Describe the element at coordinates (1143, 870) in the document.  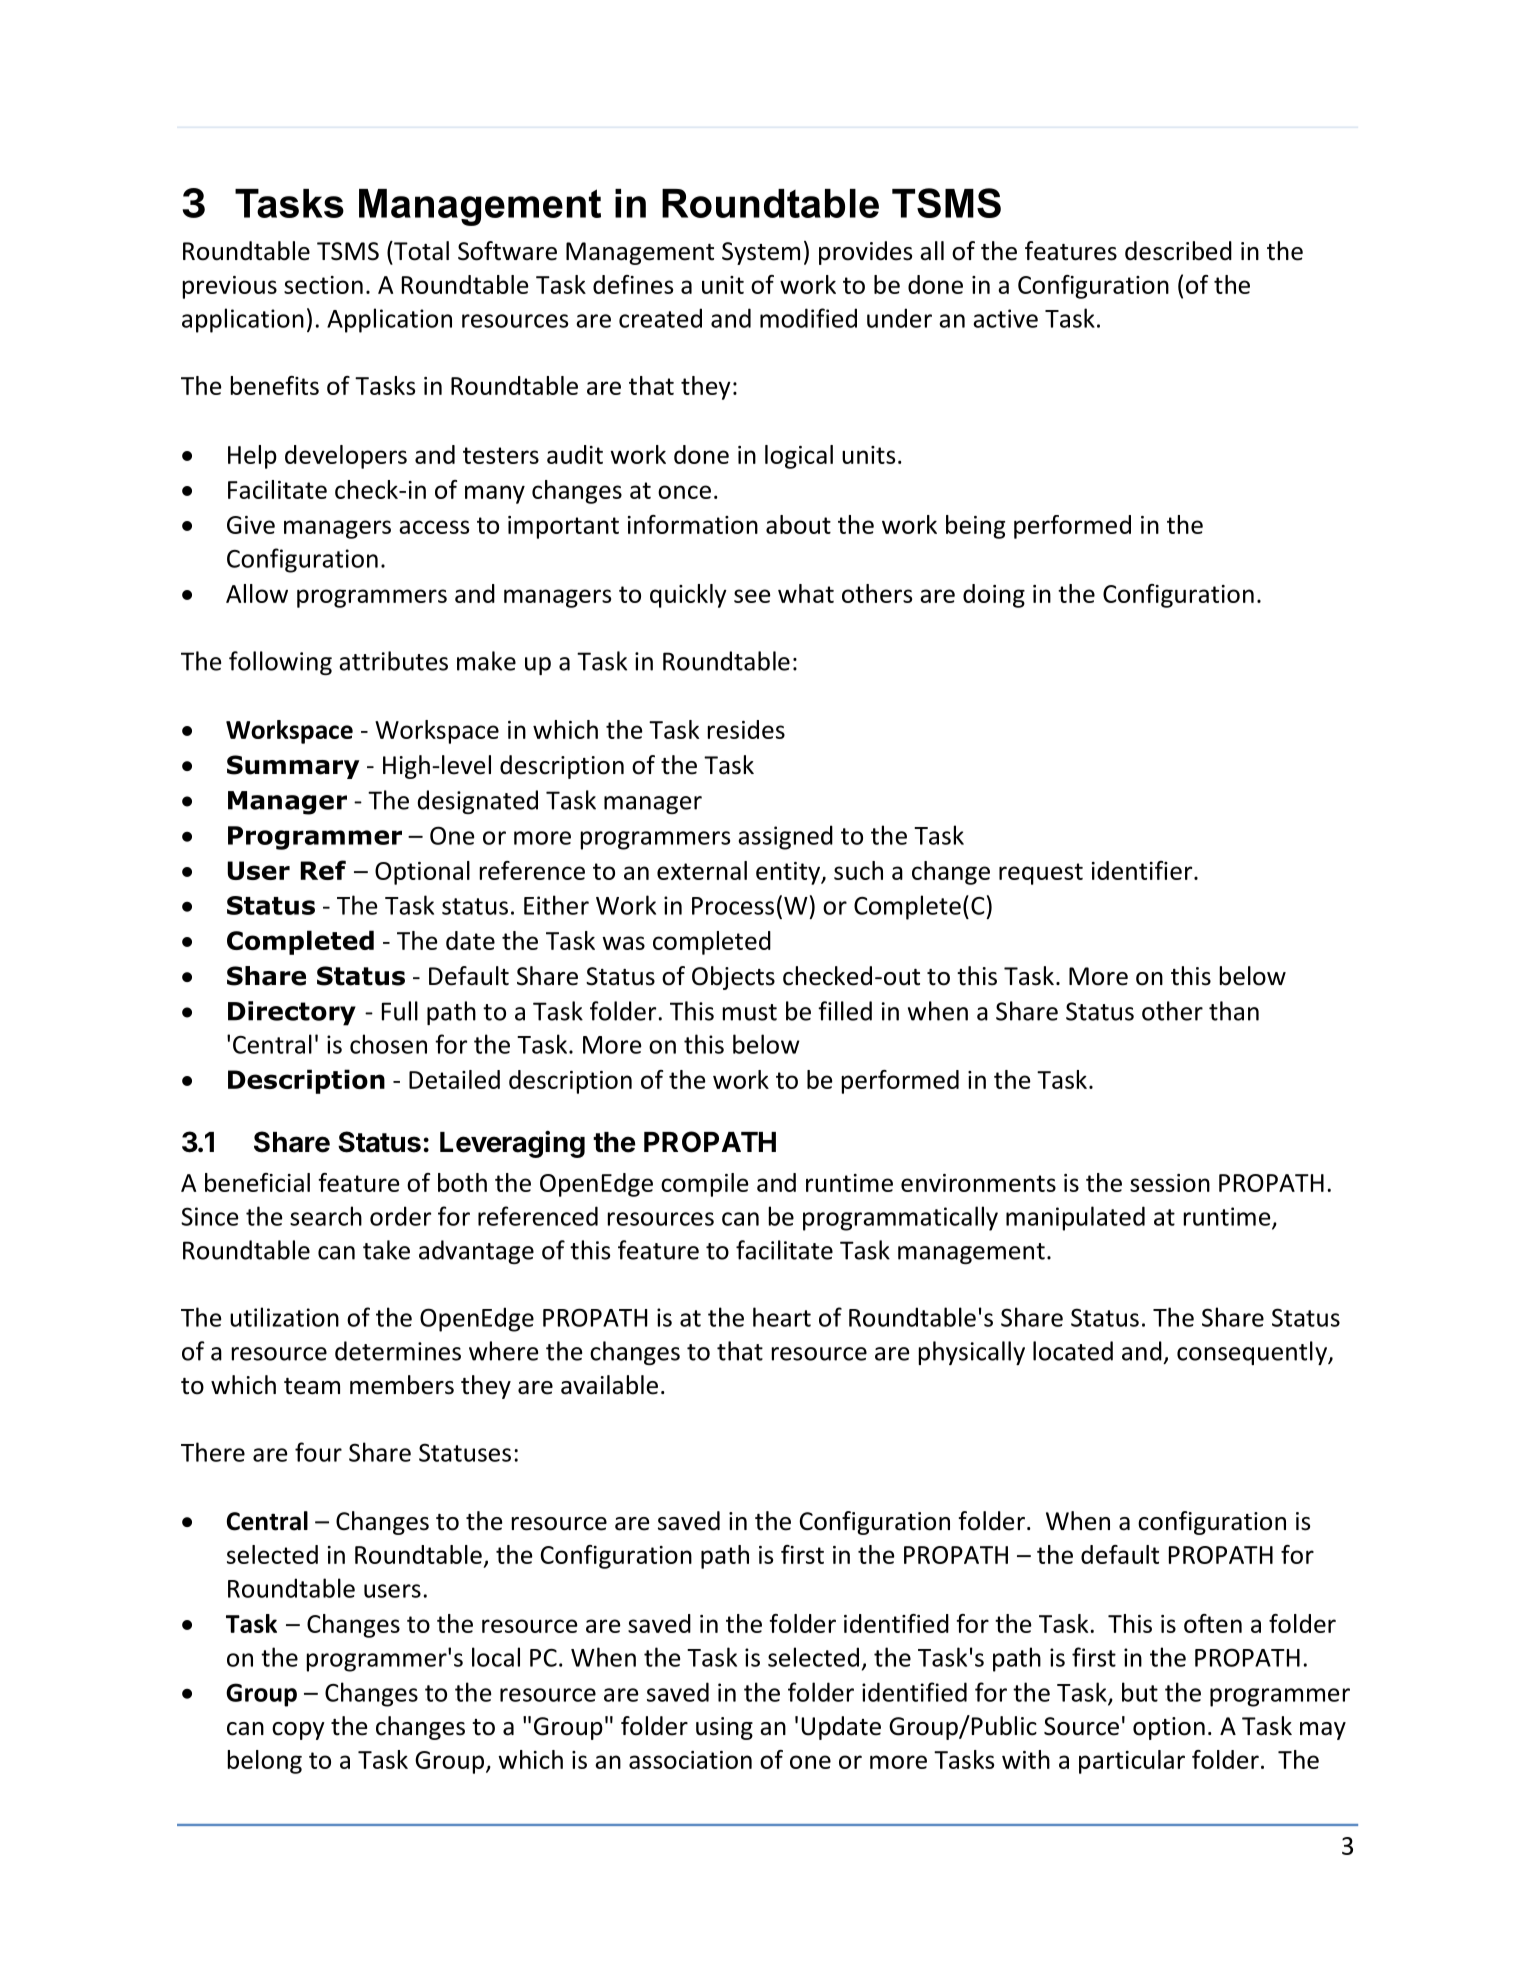
I see `identifier` at that location.
